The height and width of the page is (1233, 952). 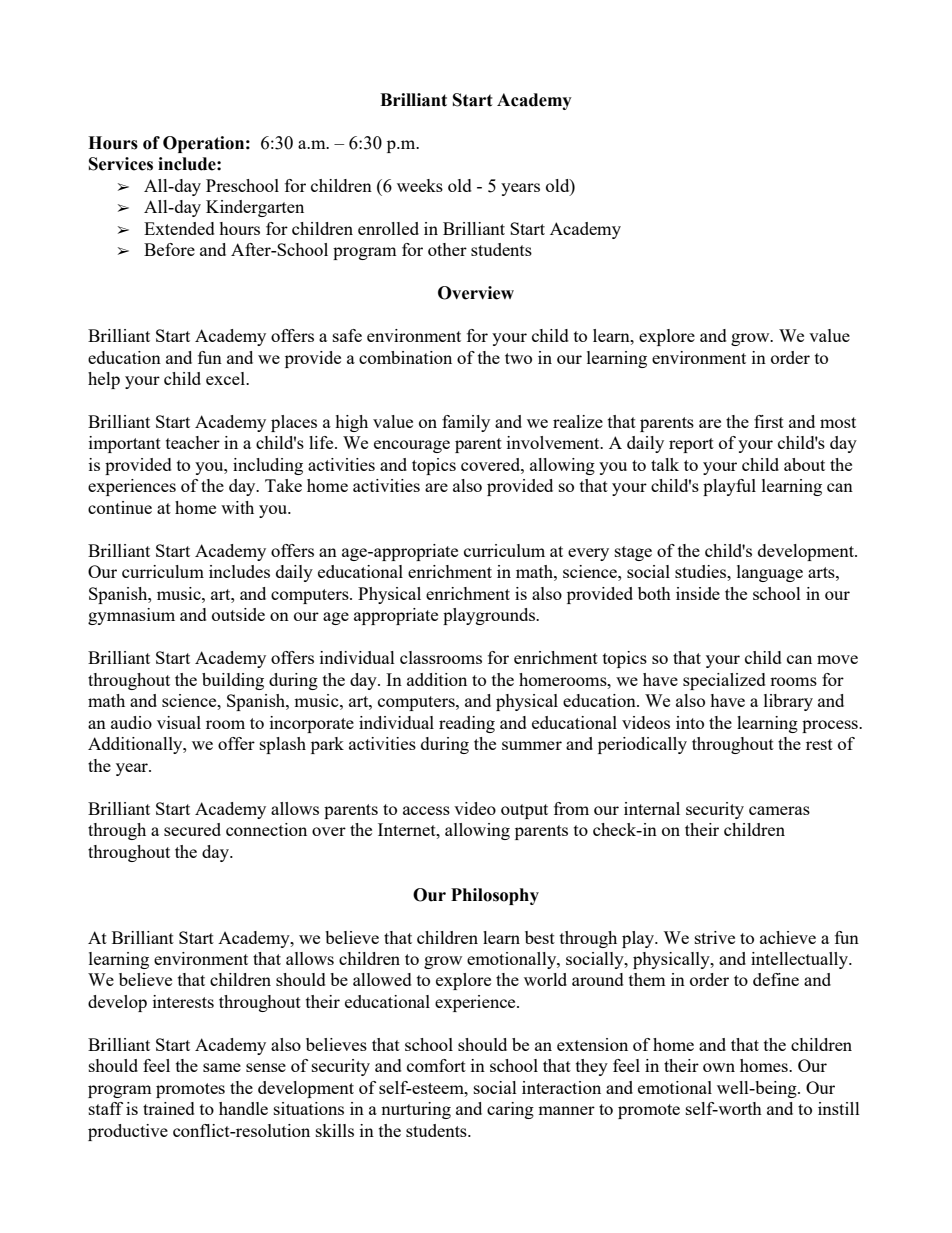 What do you see at coordinates (412, 446) in the page?
I see `encourage` at bounding box center [412, 446].
